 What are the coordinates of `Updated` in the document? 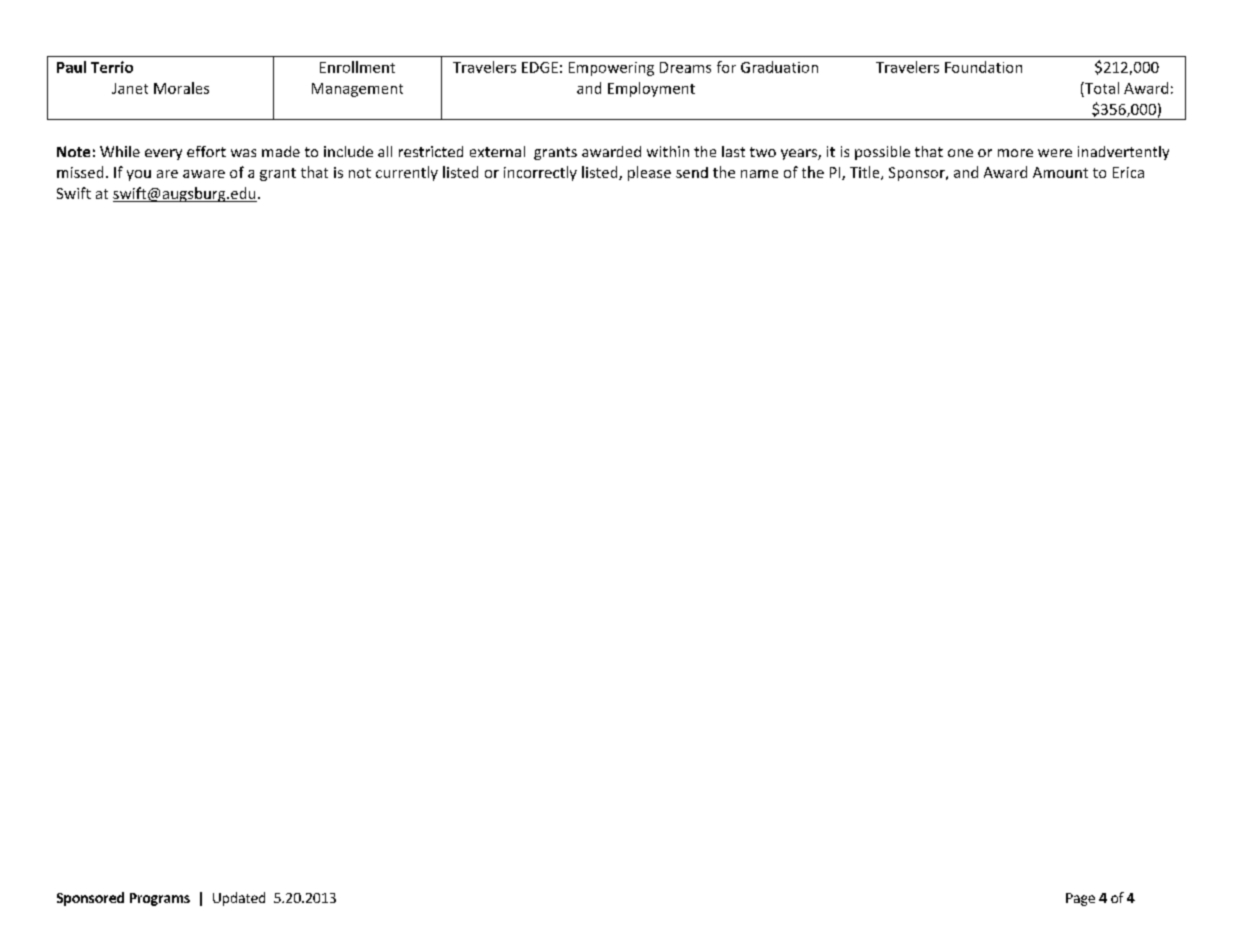 It's located at (239, 899).
